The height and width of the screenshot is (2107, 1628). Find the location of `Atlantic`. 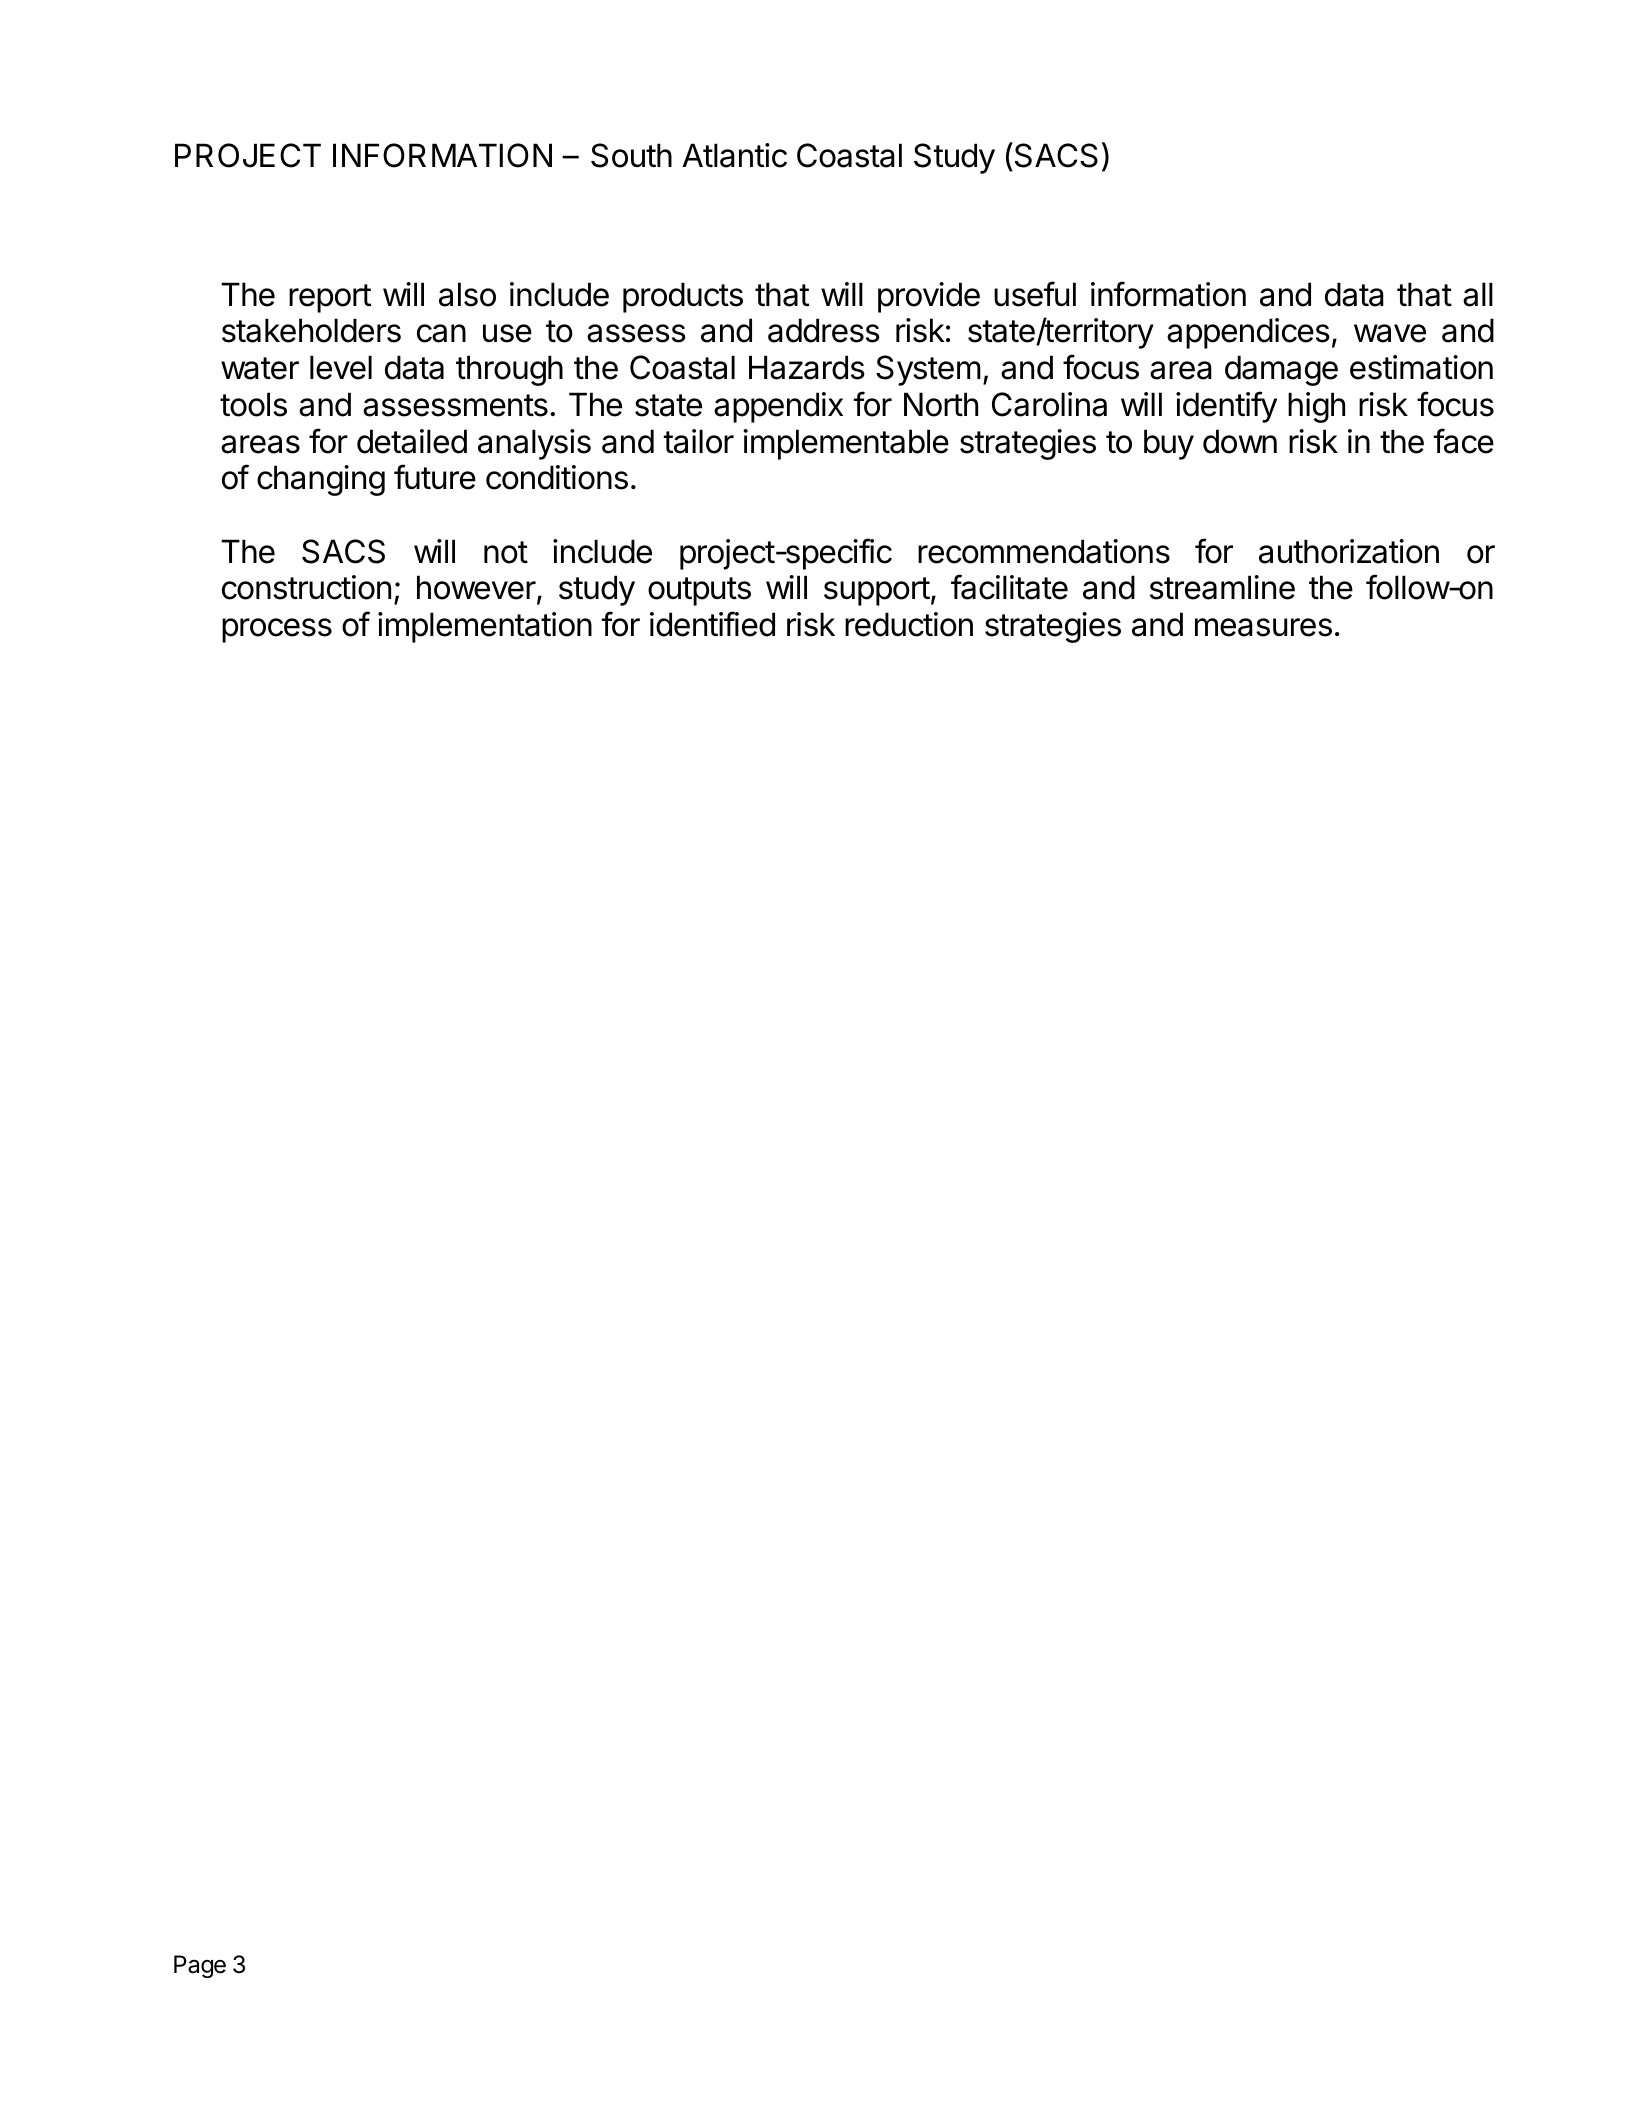

Atlantic is located at coordinates (734, 155).
